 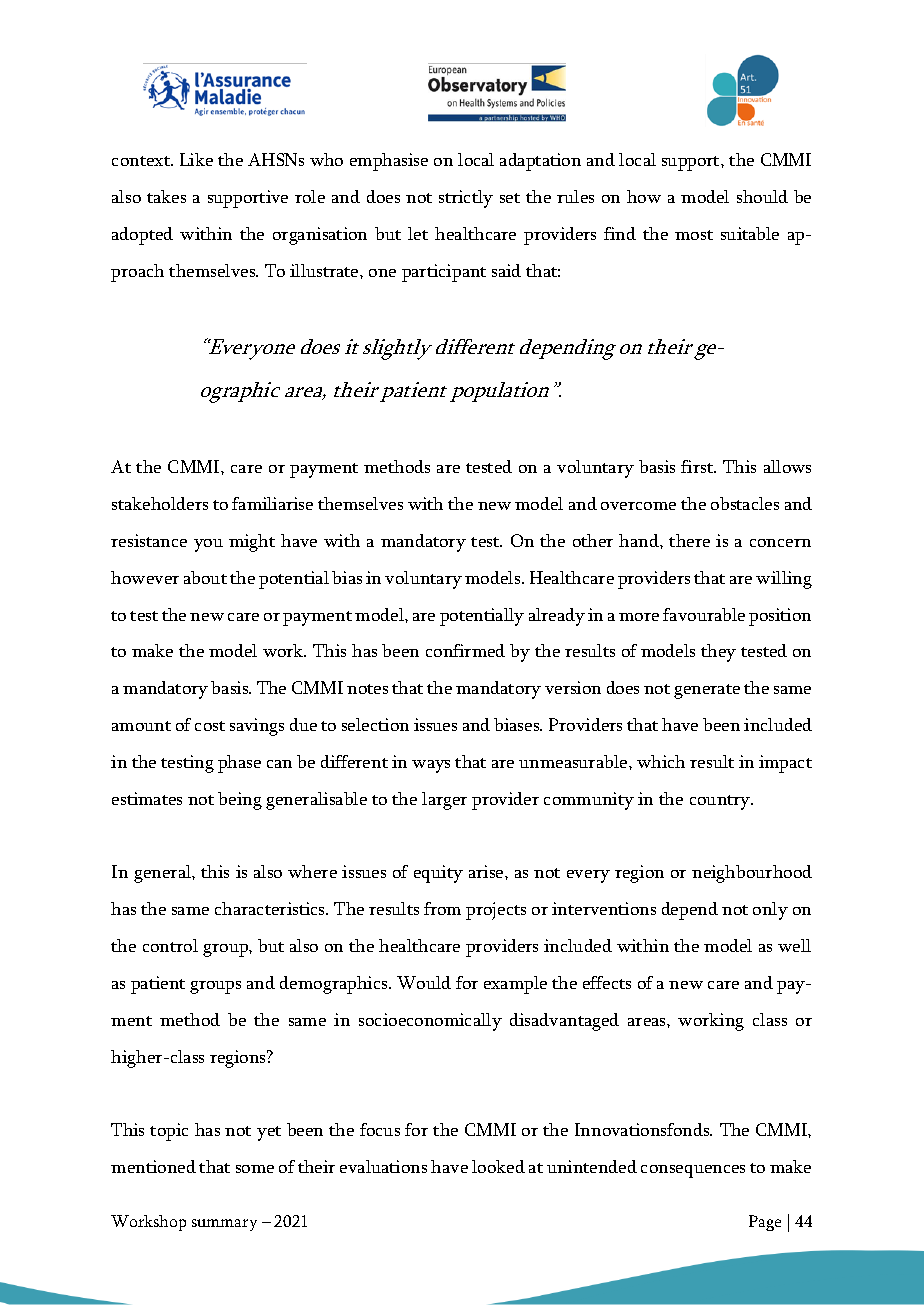 What do you see at coordinates (466, 199) in the screenshot?
I see `strictly` at bounding box center [466, 199].
